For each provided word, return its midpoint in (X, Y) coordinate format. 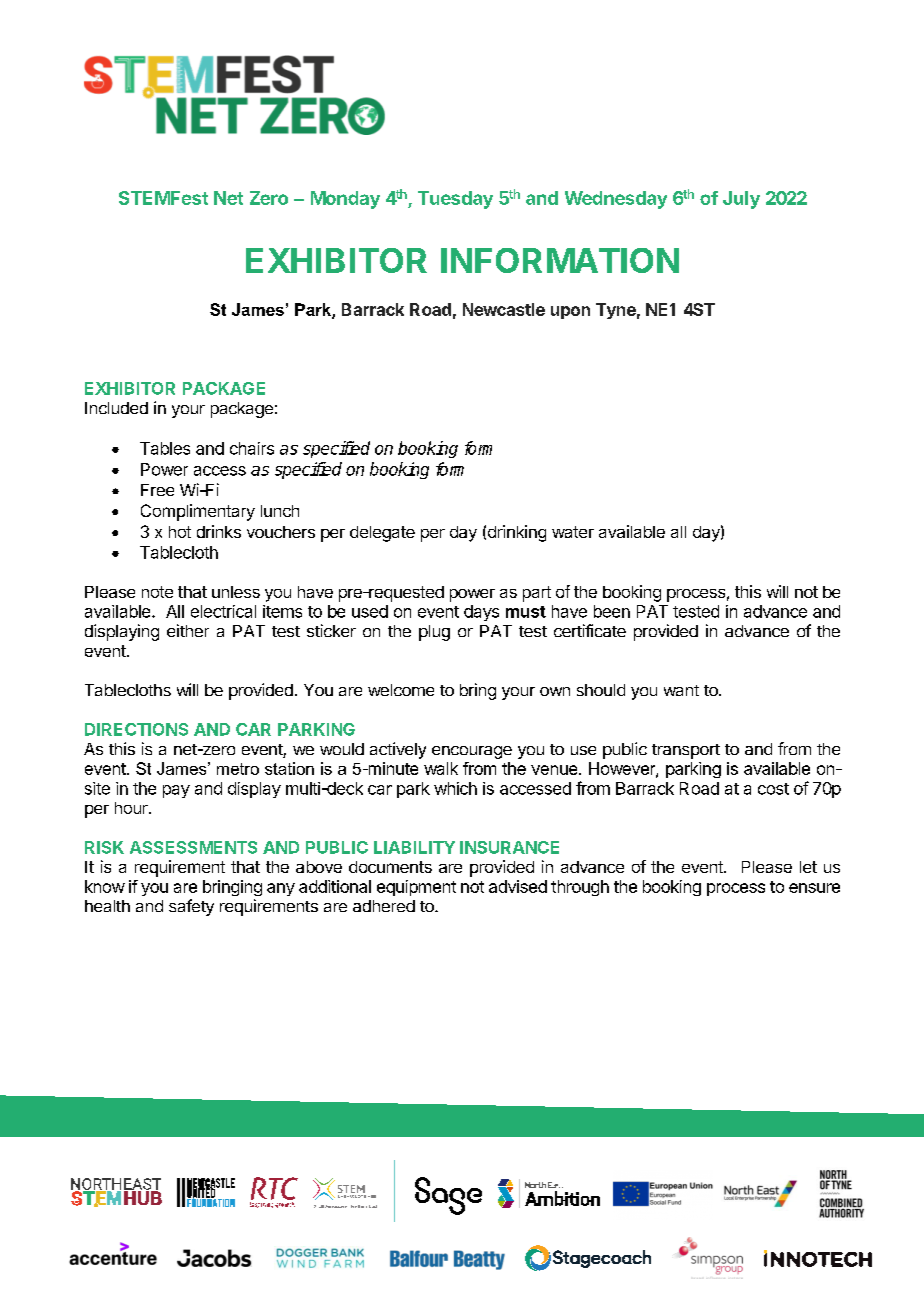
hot (180, 532)
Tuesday (455, 200)
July (741, 200)
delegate (382, 534)
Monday (345, 200)
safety (191, 907)
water (573, 532)
